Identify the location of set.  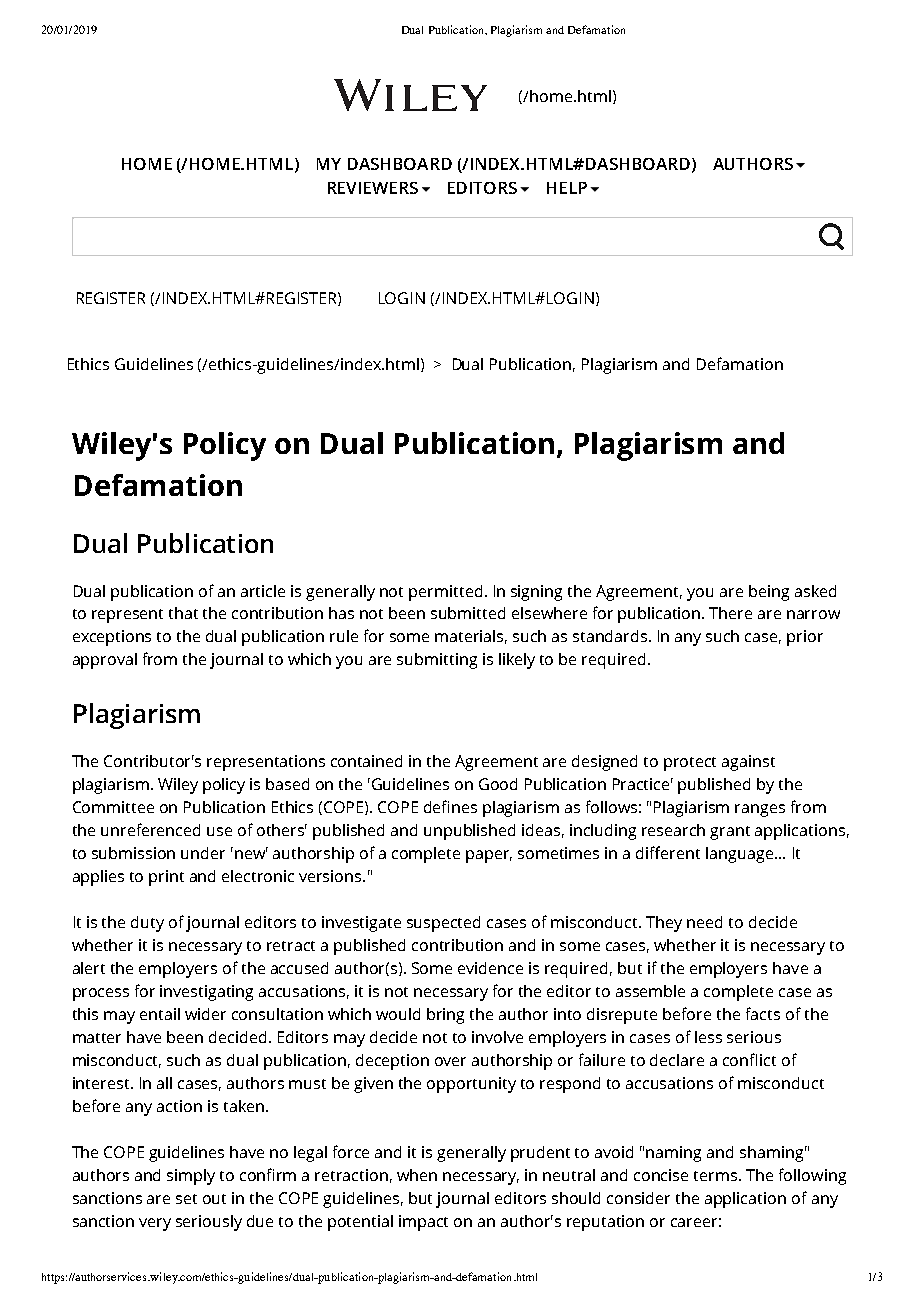
(186, 1199).
